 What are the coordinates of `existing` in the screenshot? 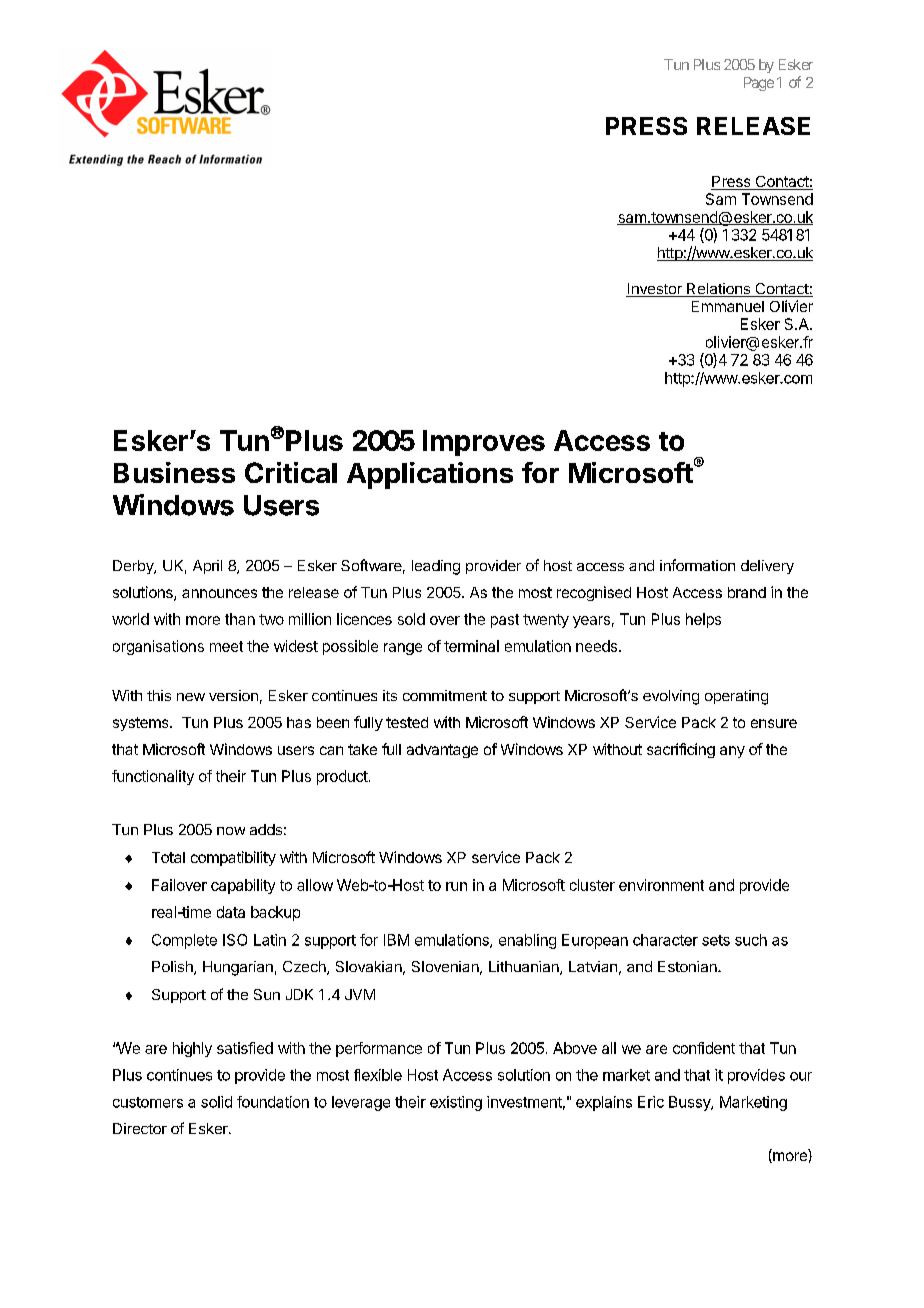 It's located at (456, 1103).
